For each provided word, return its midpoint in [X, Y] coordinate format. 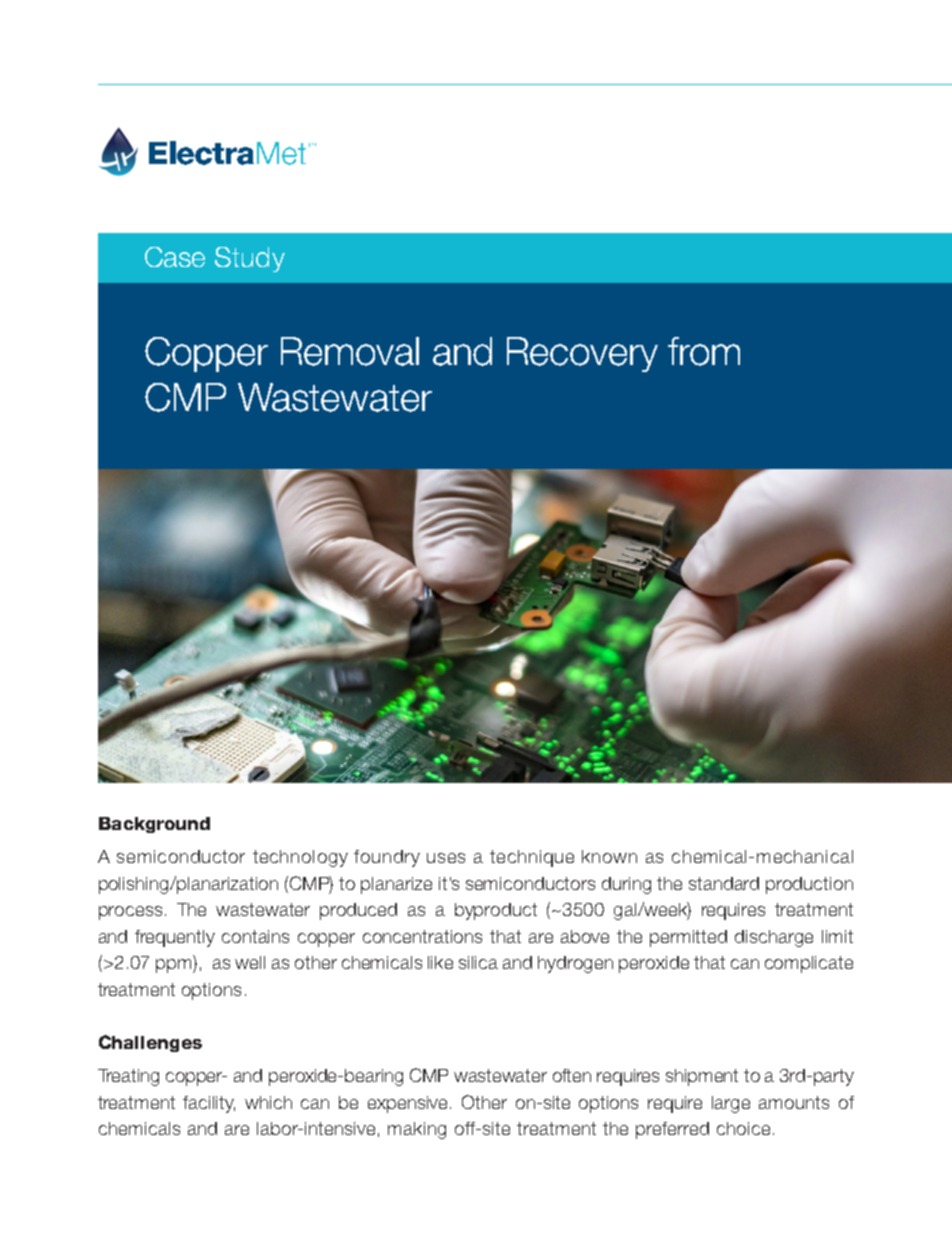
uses [446, 858]
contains [255, 936]
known [609, 856]
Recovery [582, 354]
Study [250, 259]
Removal [350, 351]
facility [209, 1104]
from [704, 351]
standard [724, 883]
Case [175, 257]
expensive [409, 1104]
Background [154, 825]
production [809, 885]
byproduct [496, 911]
